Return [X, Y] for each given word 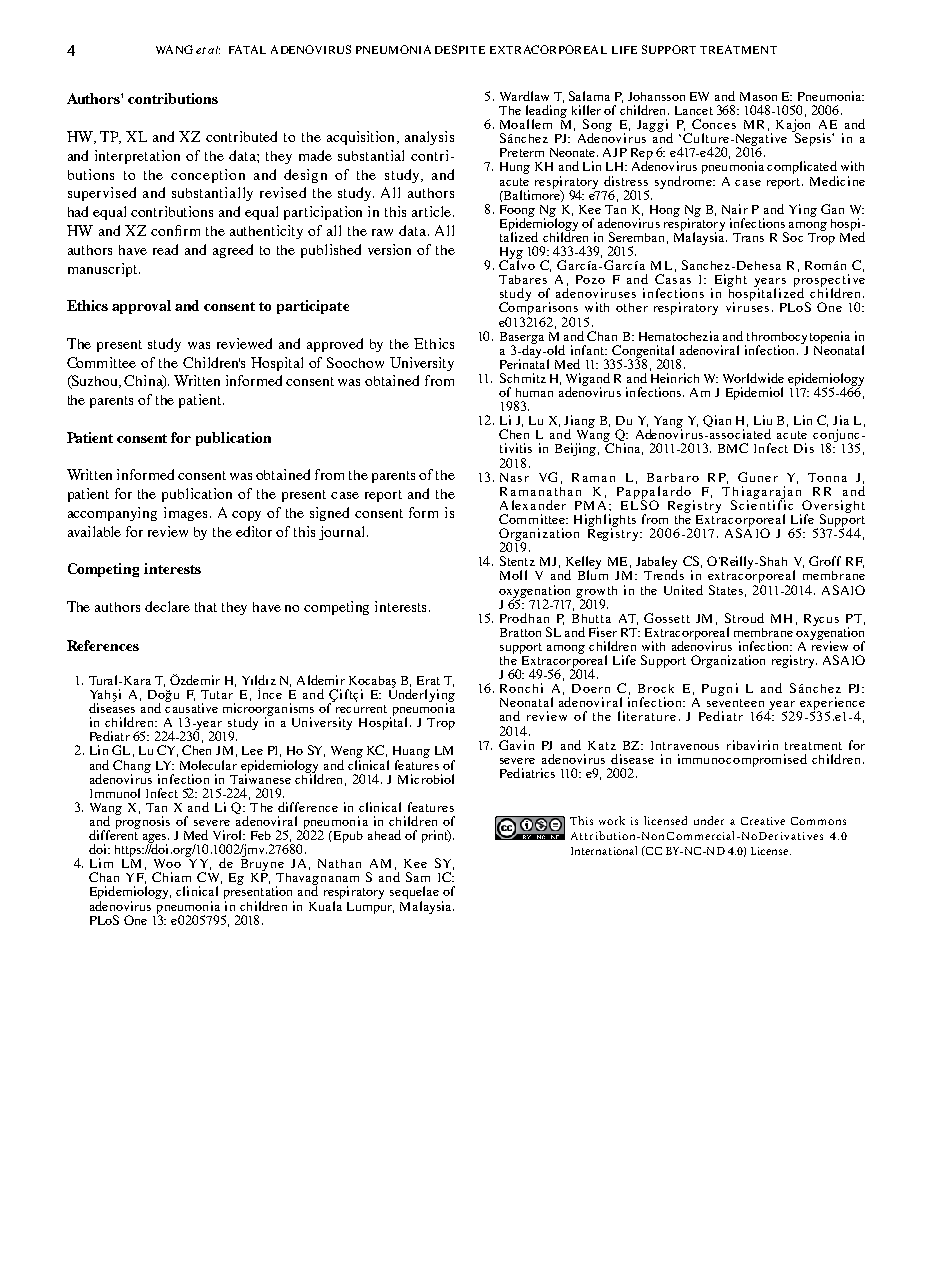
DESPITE [460, 49]
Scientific [762, 504]
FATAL [247, 49]
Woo [167, 863]
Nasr [514, 477]
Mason [758, 96]
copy [246, 516]
